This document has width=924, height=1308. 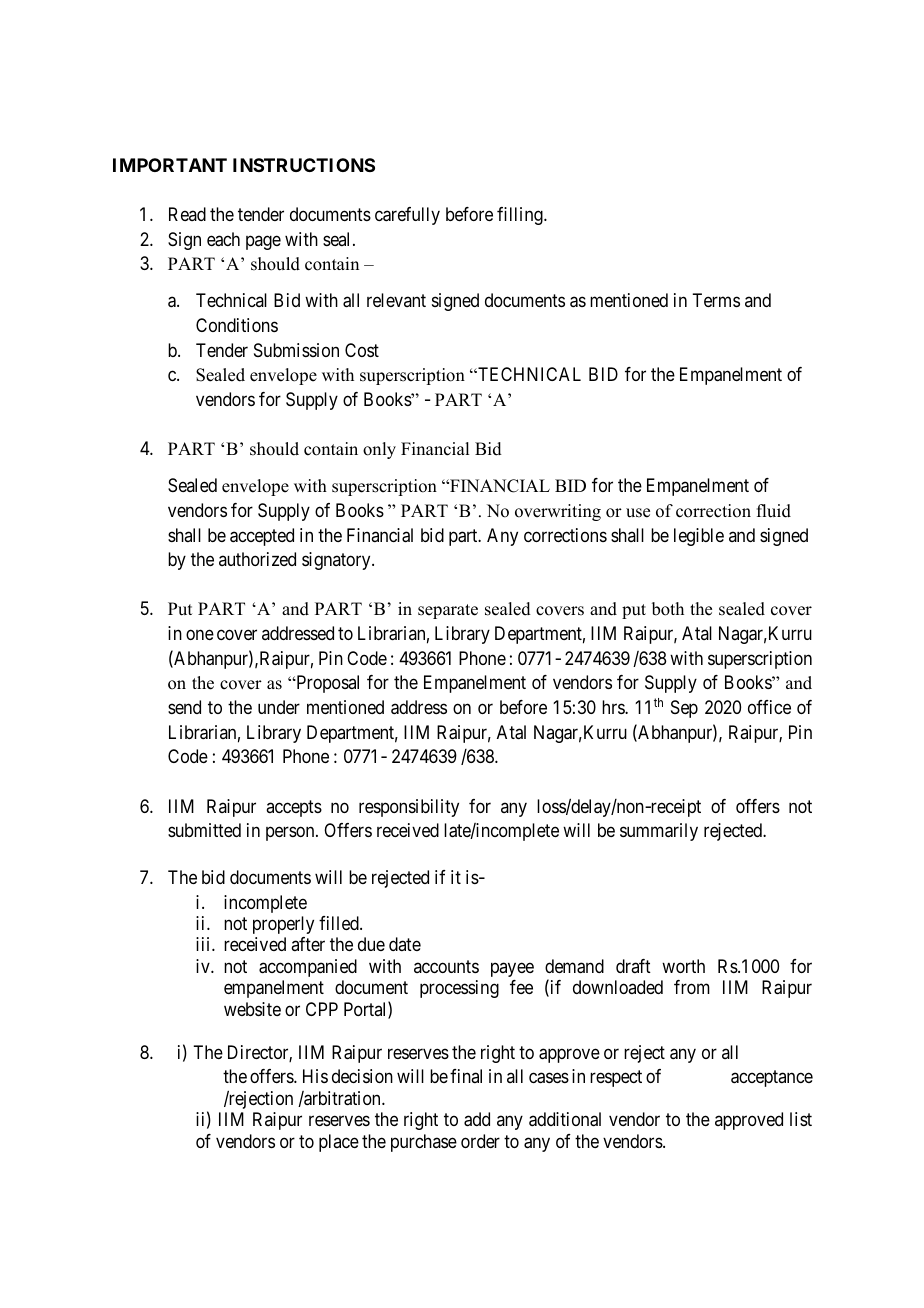 I want to click on Terms, so click(x=716, y=300).
